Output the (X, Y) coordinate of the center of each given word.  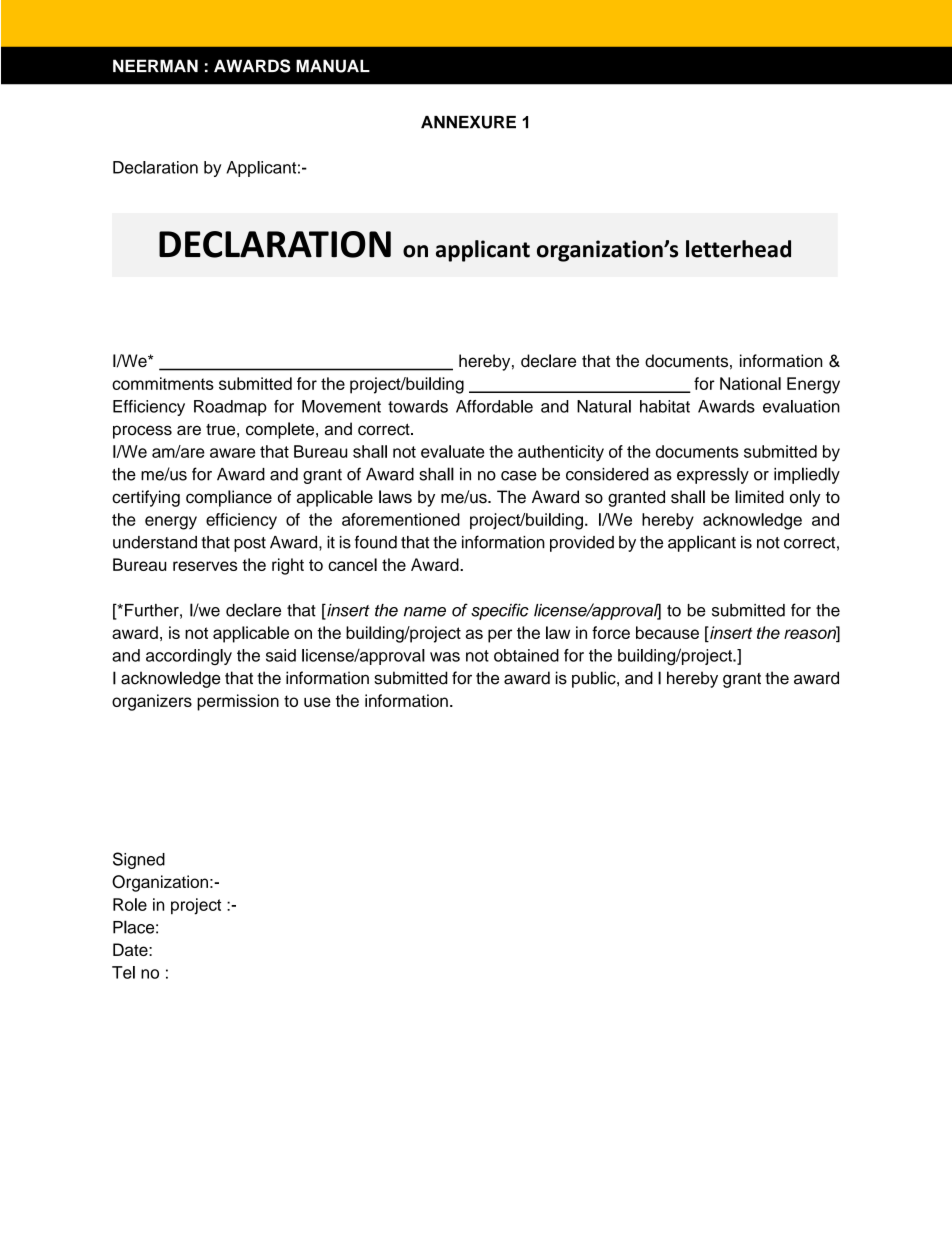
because (667, 632)
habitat (665, 406)
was (445, 657)
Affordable (494, 406)
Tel (123, 972)
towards (418, 406)
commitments (163, 383)
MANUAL (333, 66)
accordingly (189, 657)
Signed (139, 860)
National (750, 383)
